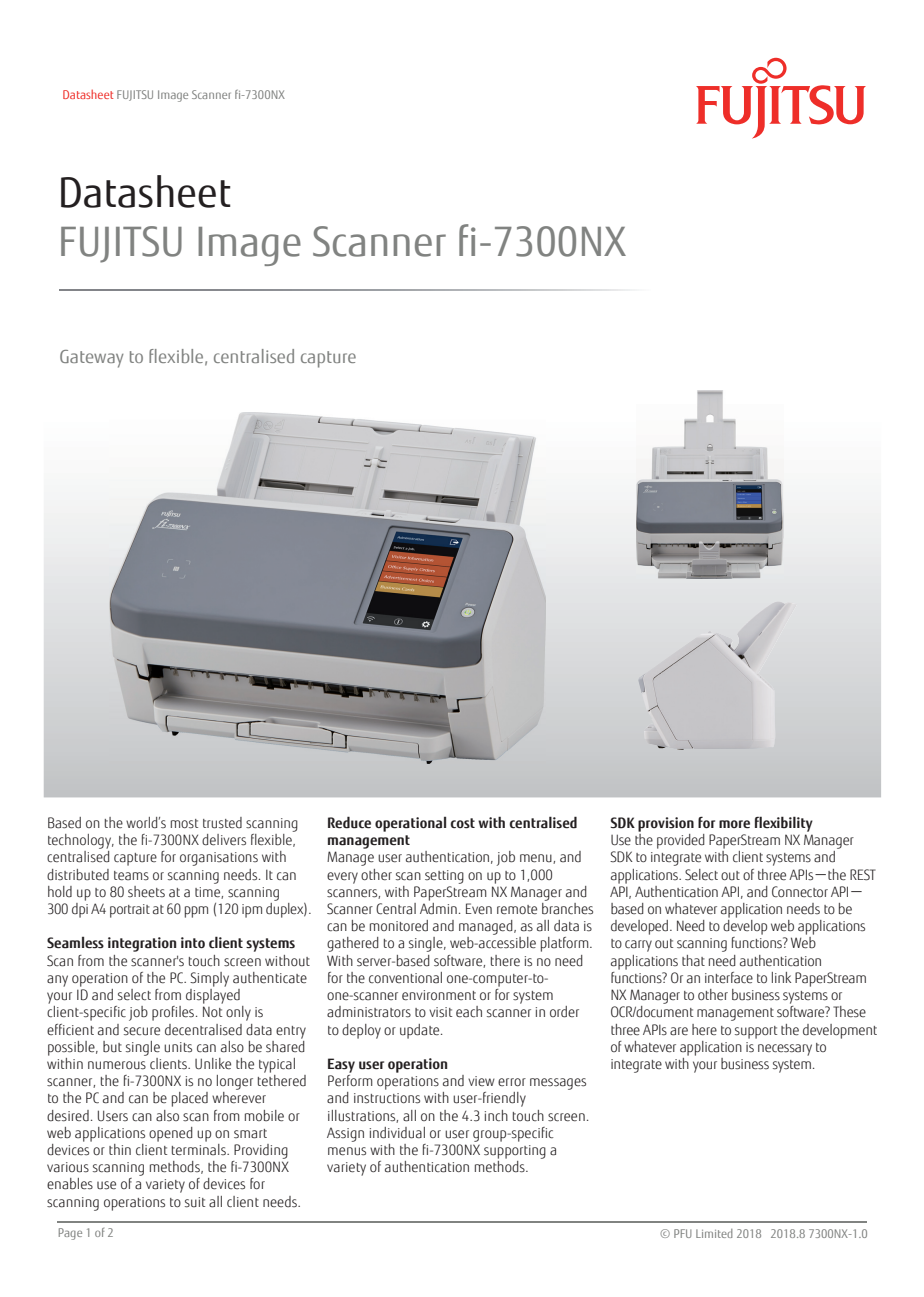  Describe the element at coordinates (174, 1013) in the screenshot. I see `profiles` at that location.
